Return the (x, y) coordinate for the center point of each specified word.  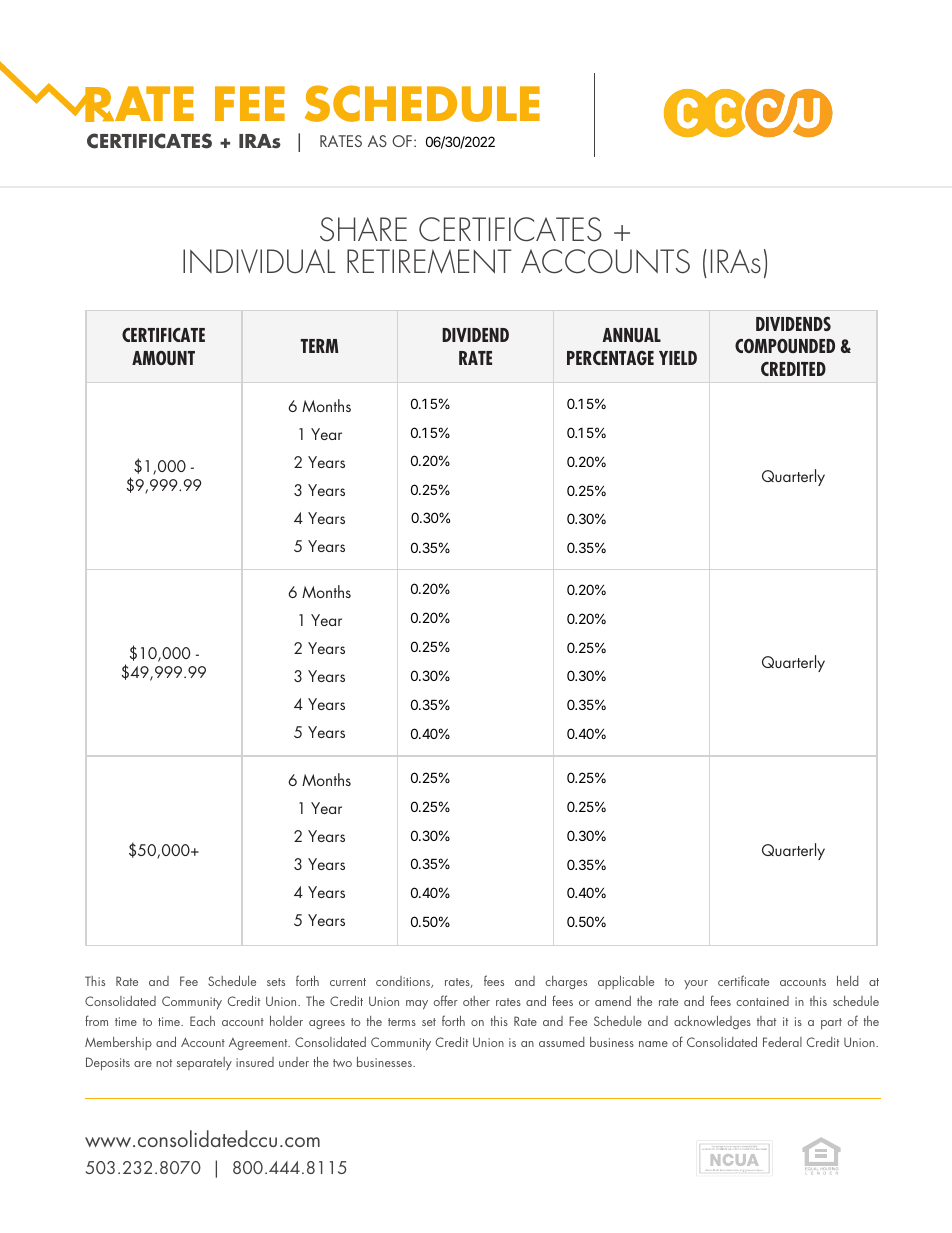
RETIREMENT (429, 261)
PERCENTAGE (610, 358)
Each (202, 1021)
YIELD (678, 358)
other (476, 1001)
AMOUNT (163, 358)
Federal (782, 1042)
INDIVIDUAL (259, 261)
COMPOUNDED (785, 345)
